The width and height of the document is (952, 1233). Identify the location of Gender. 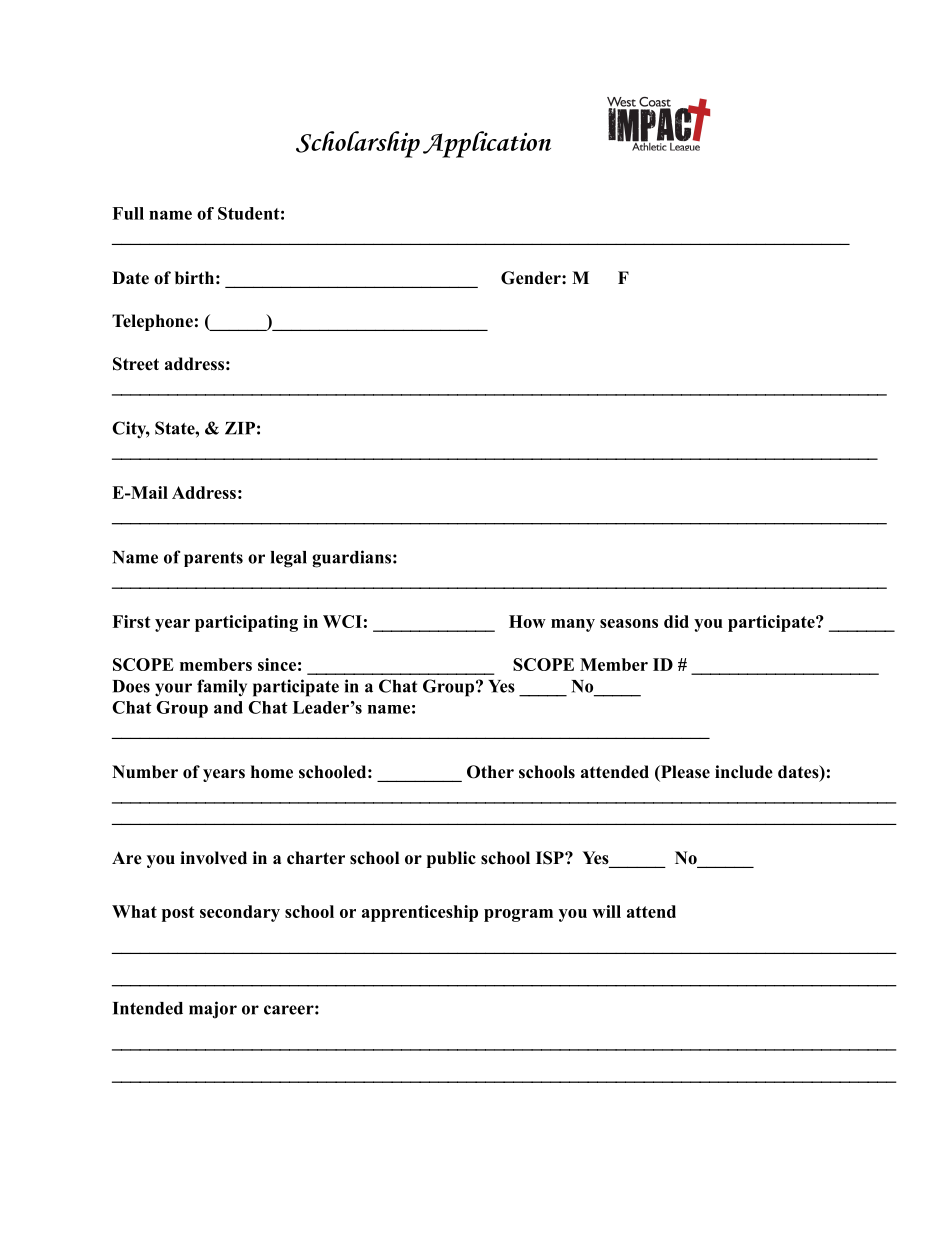
(532, 278).
